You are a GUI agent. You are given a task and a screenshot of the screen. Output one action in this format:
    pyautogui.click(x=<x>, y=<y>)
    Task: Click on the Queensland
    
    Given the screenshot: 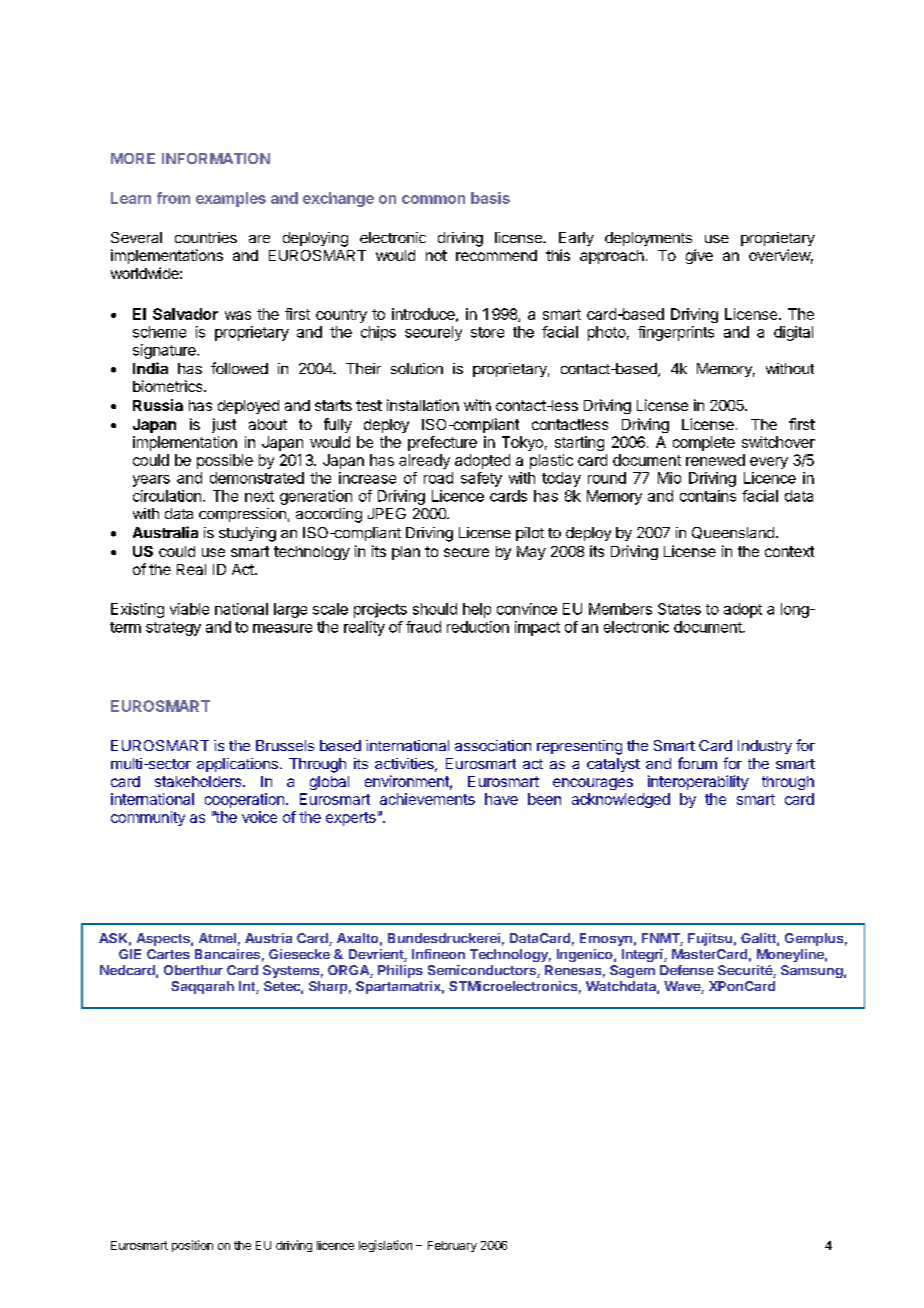 What is the action you would take?
    pyautogui.click(x=733, y=533)
